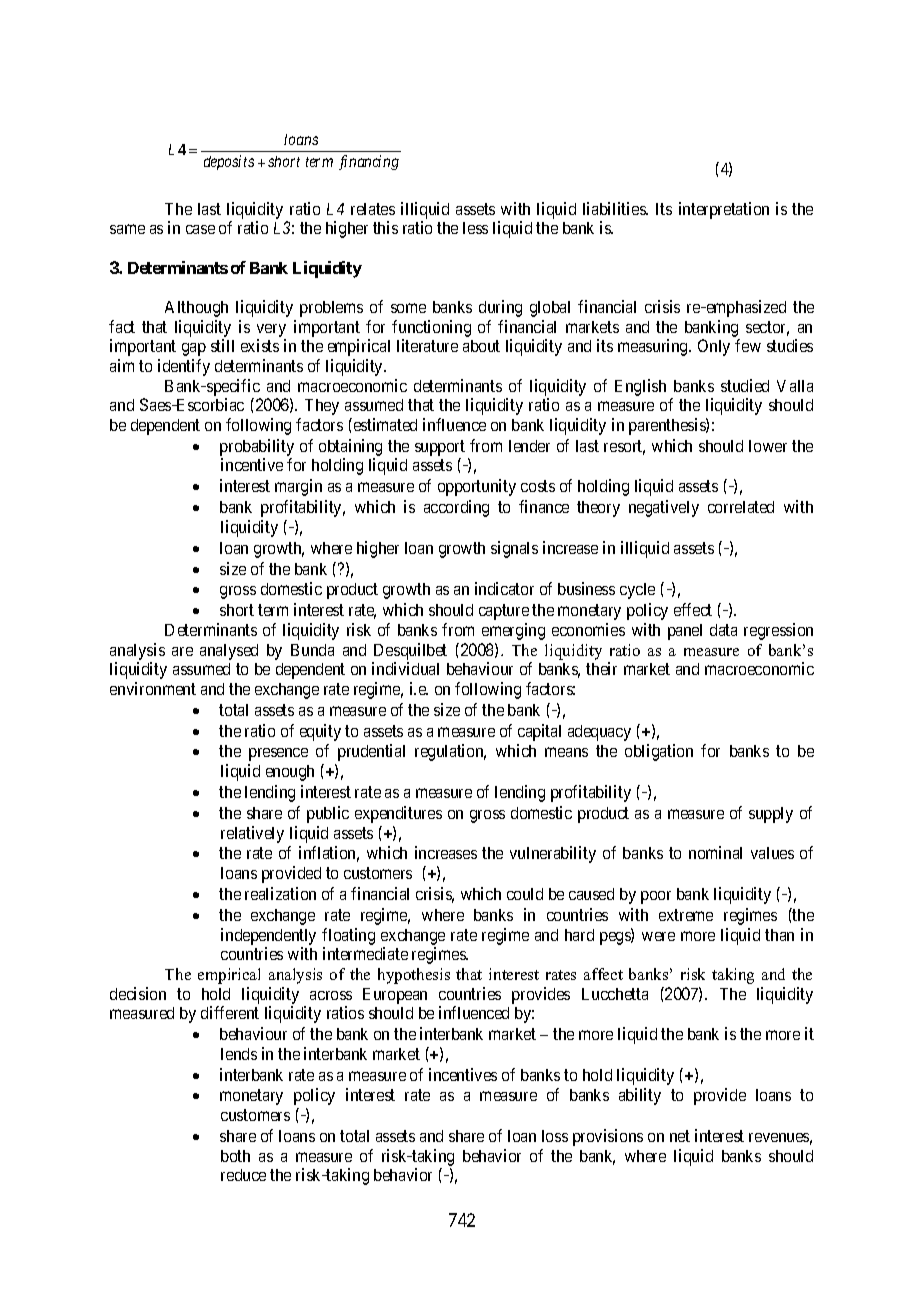 This image has width=924, height=1308. Describe the element at coordinates (235, 1156) in the image. I see `both` at that location.
